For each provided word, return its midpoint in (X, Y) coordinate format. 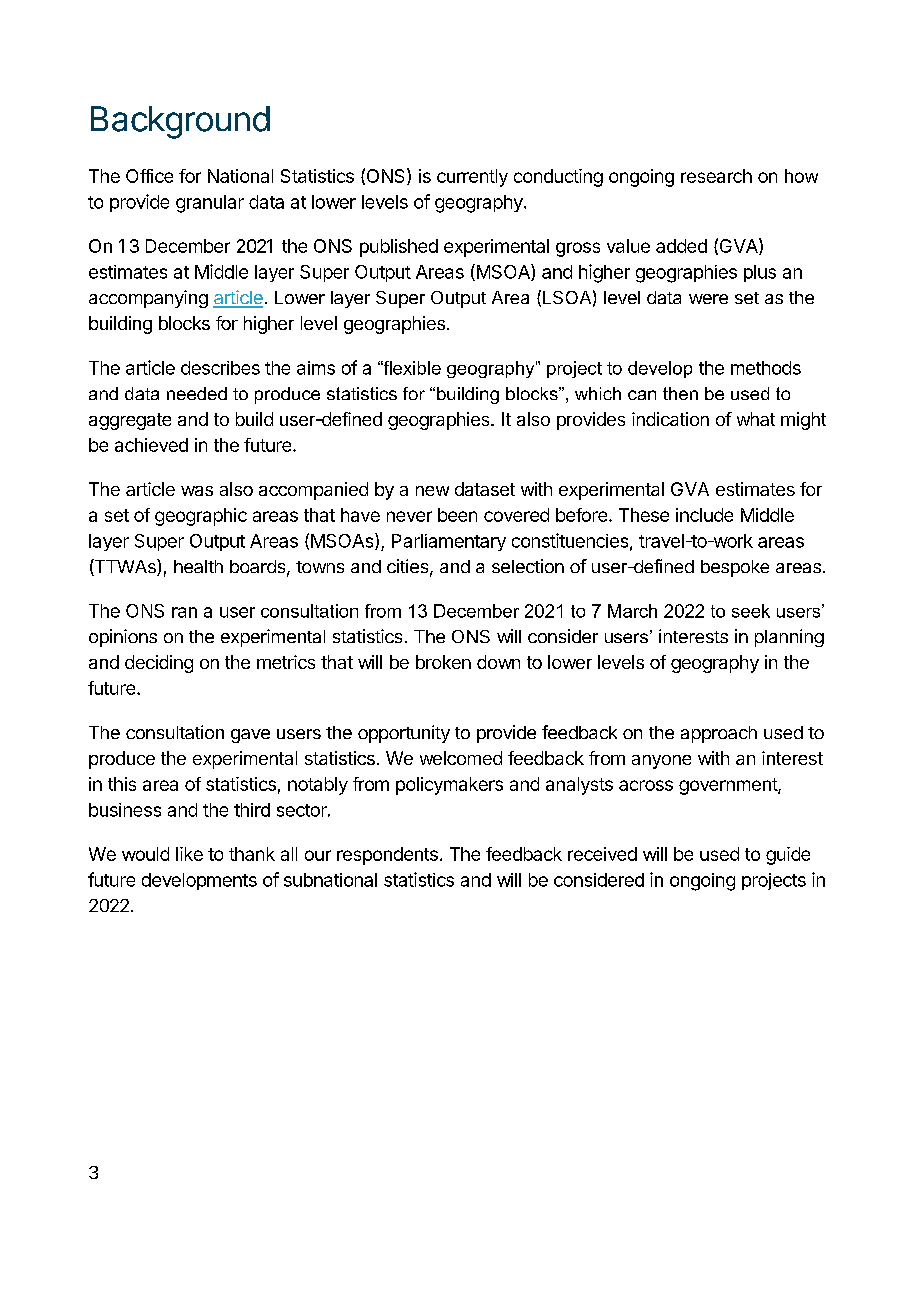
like (189, 854)
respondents (387, 856)
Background (180, 122)
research (716, 176)
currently (472, 178)
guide (788, 856)
